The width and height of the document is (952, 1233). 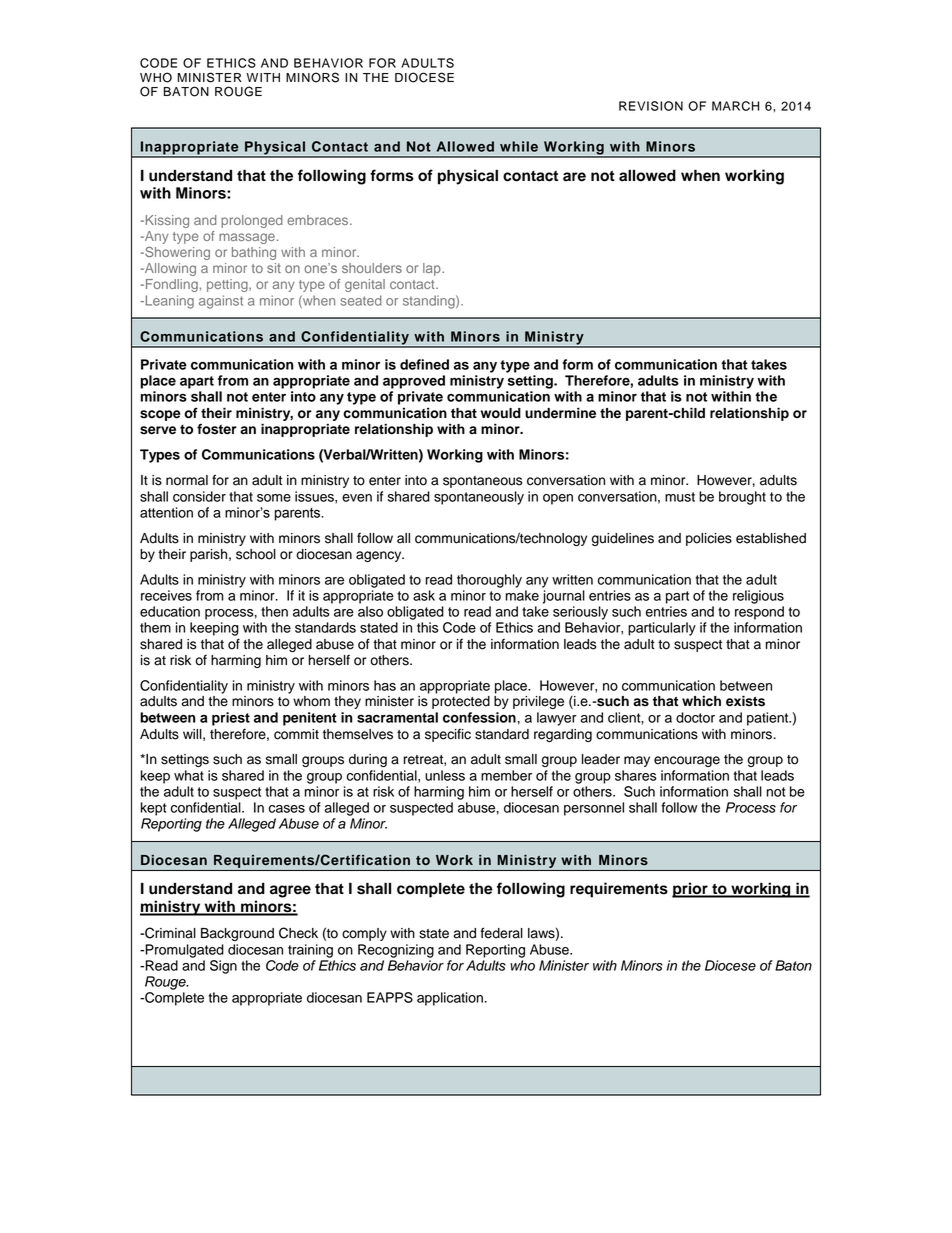 I want to click on prolonged, so click(x=252, y=221).
